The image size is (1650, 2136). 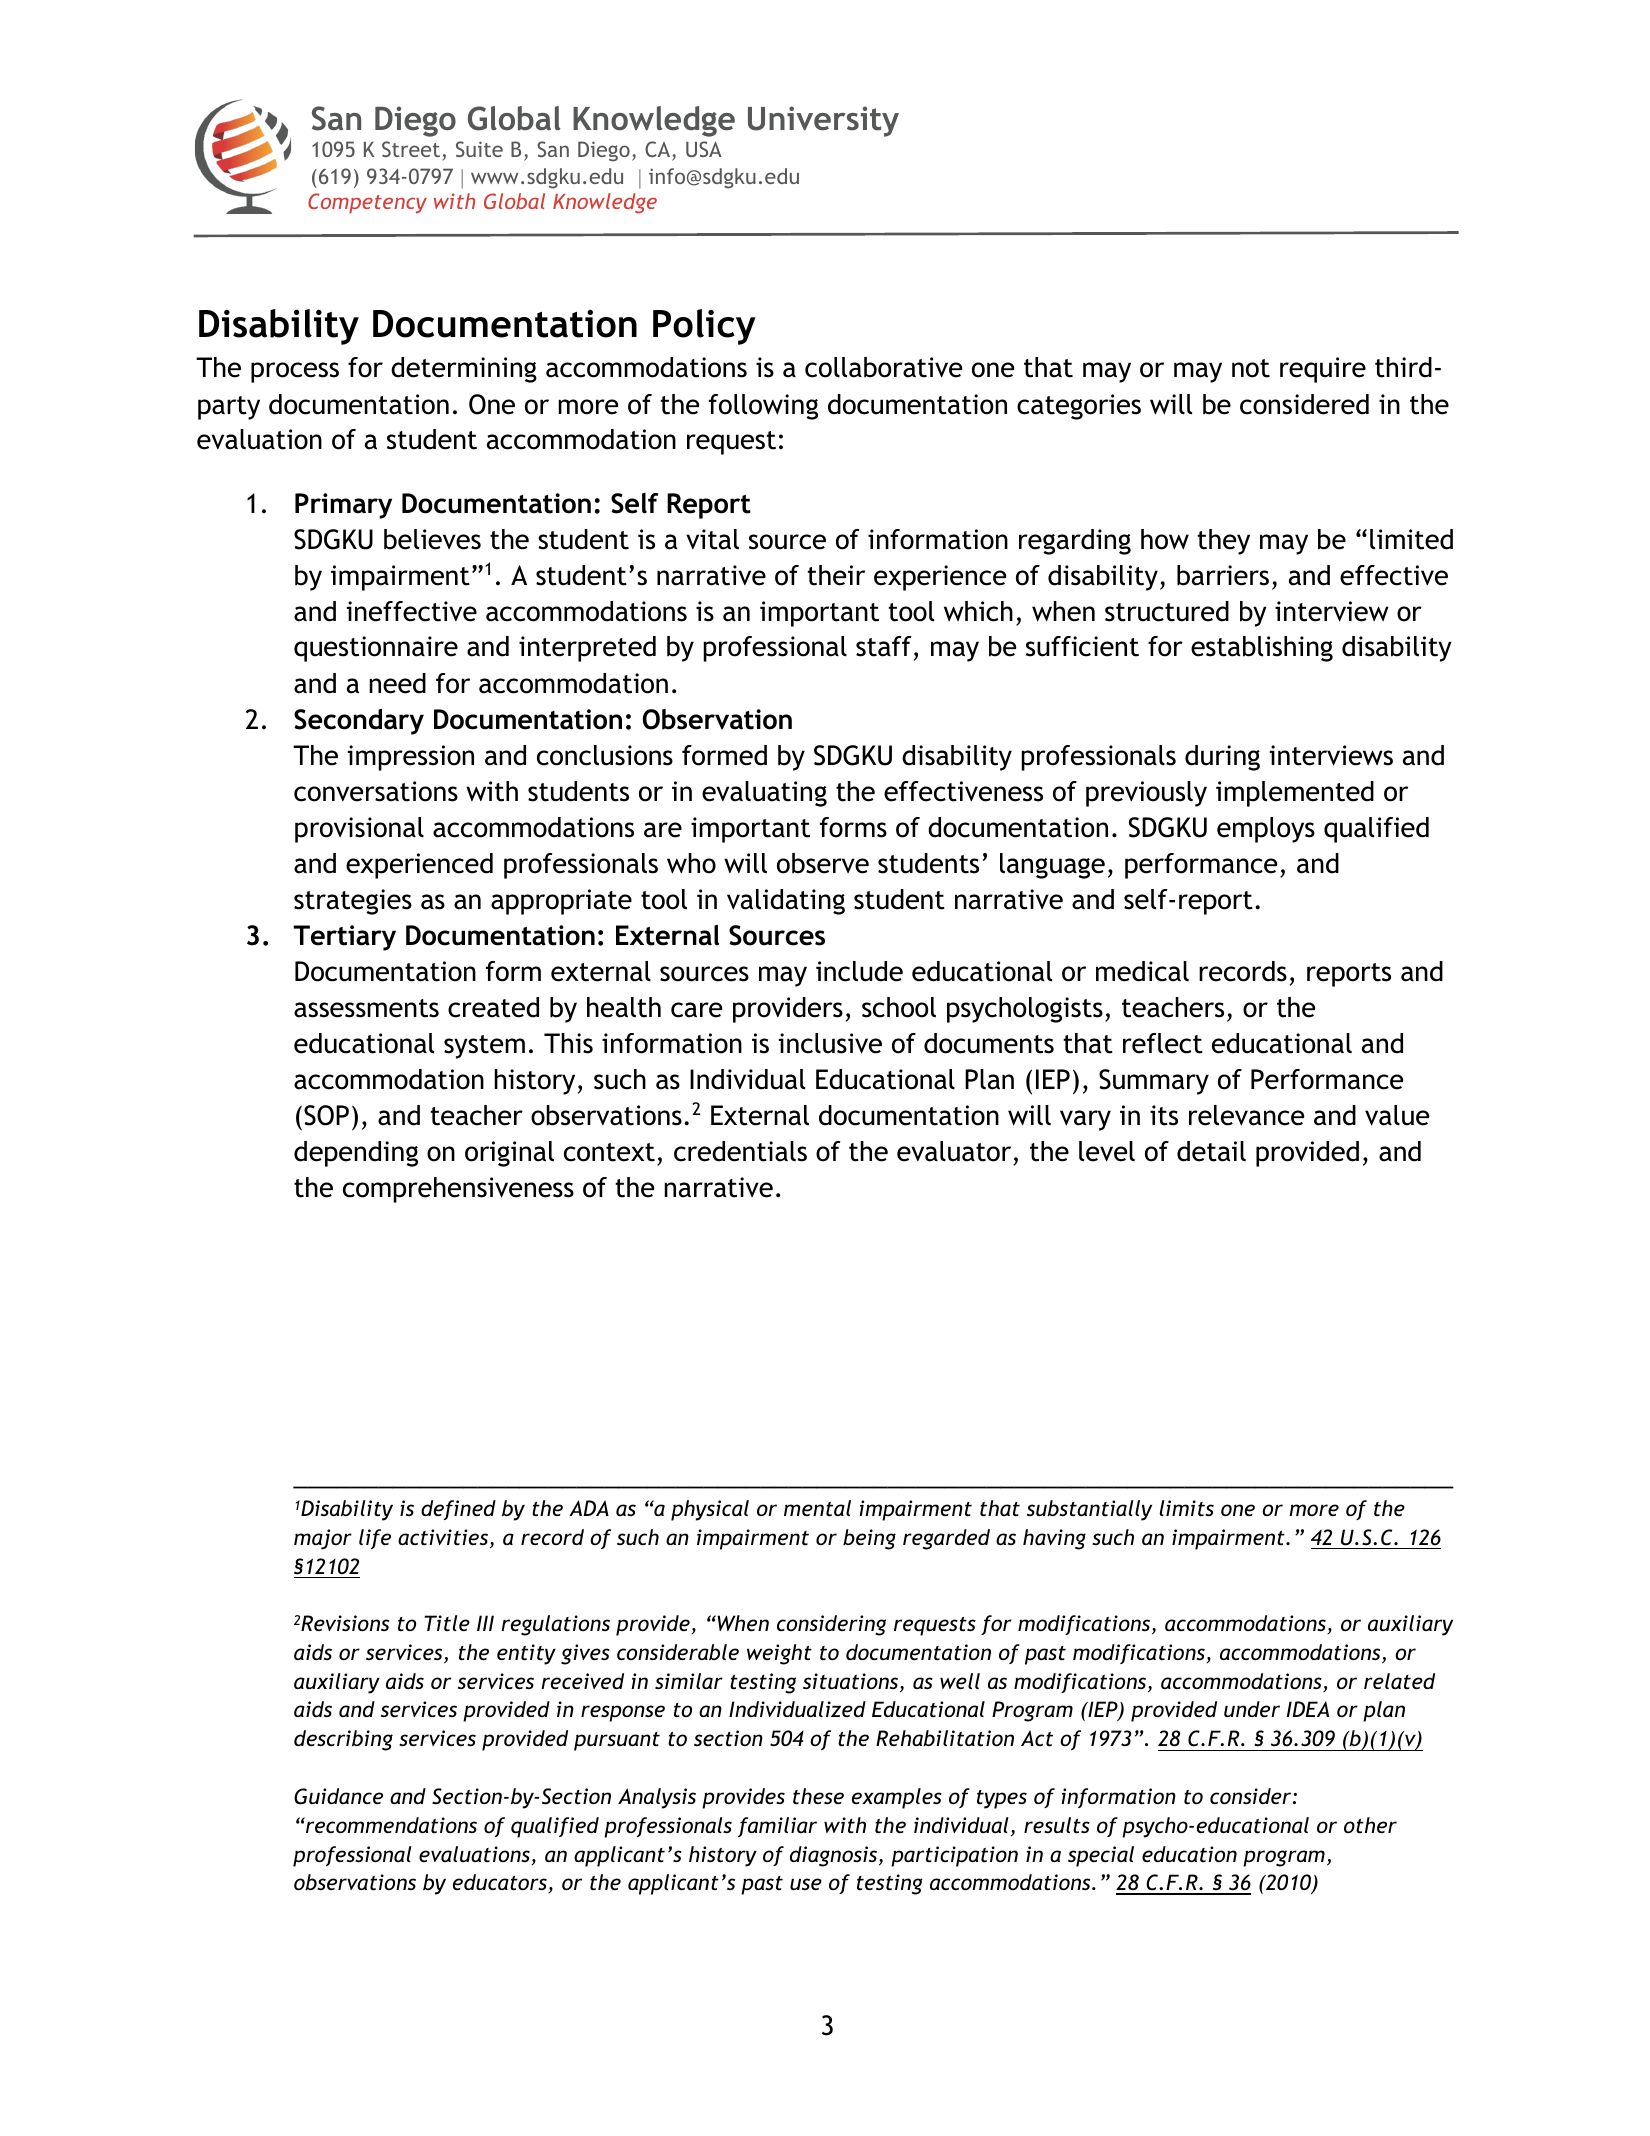 I want to click on reflect, so click(x=1163, y=1043).
